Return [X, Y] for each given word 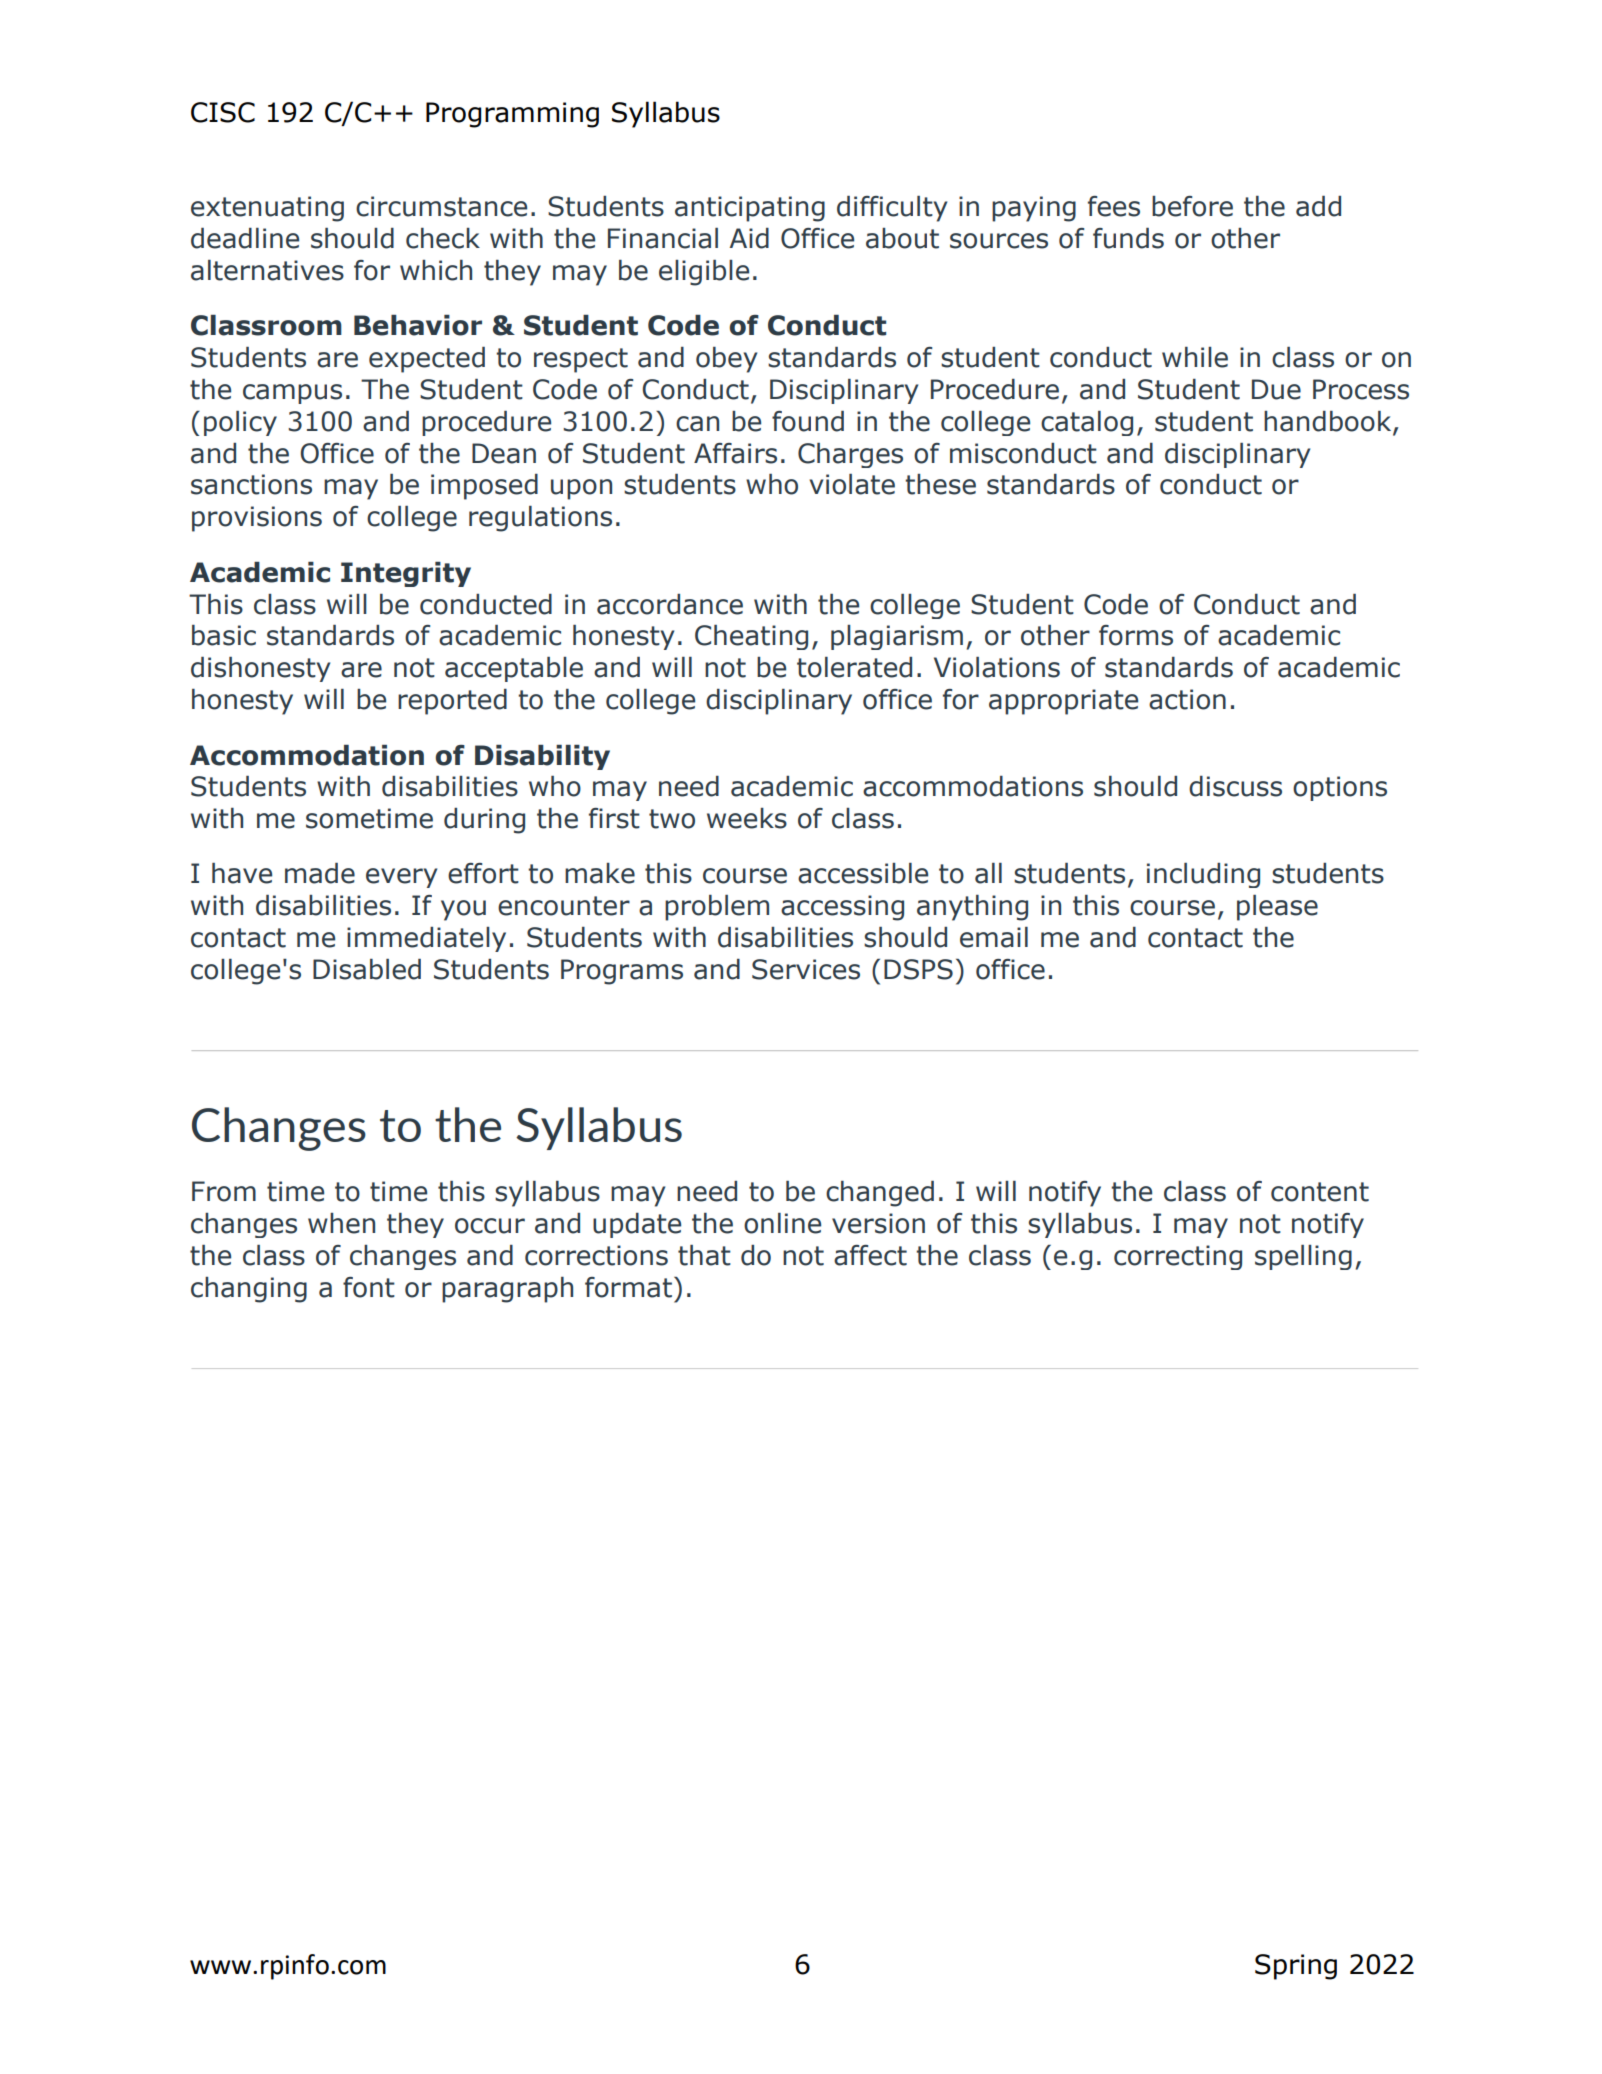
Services [806, 969]
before [1192, 206]
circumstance [441, 206]
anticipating [750, 209]
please [1277, 908]
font [369, 1287]
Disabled [367, 969]
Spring [1296, 1967]
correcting [1178, 1257]
